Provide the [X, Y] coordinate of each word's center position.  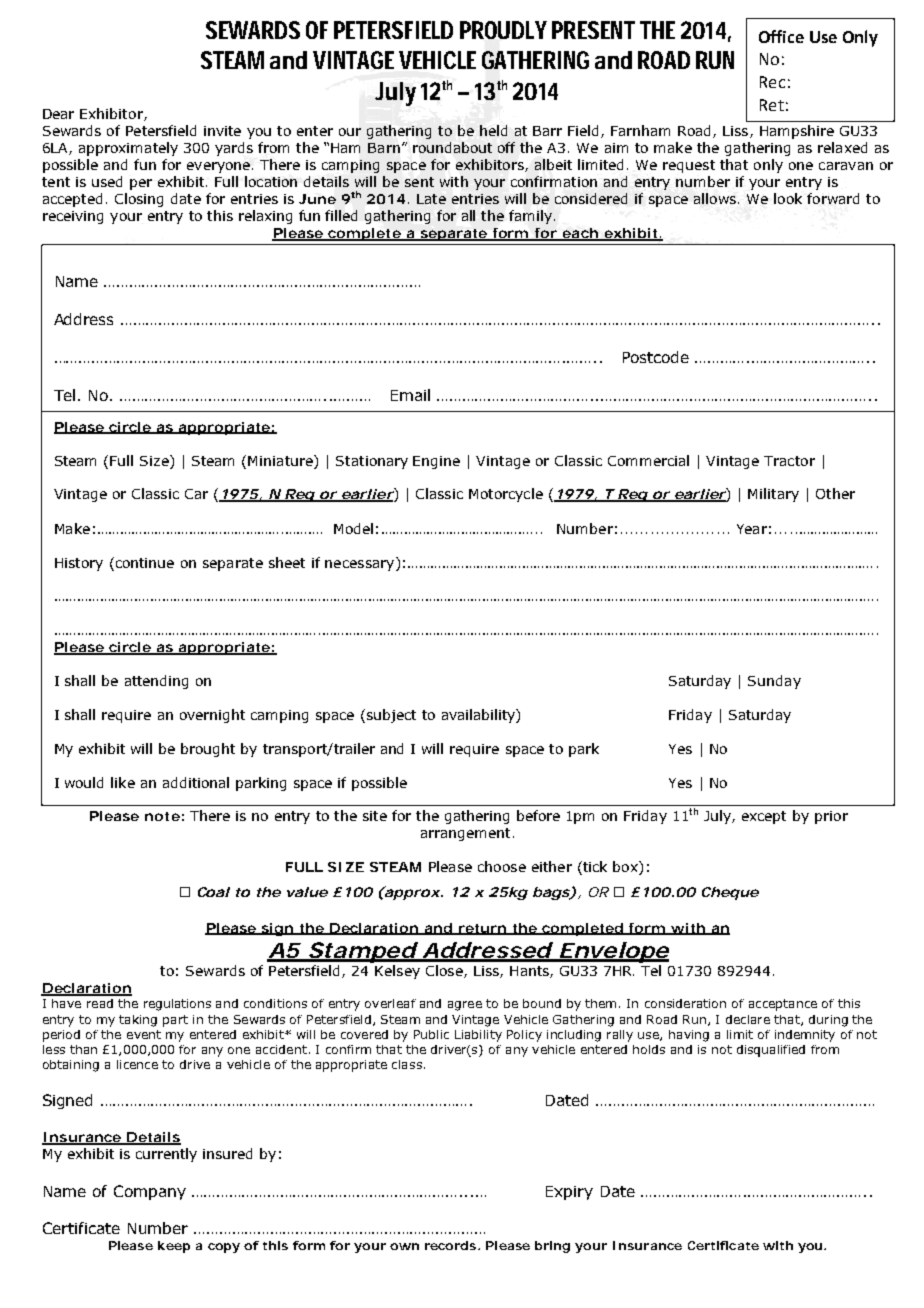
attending [156, 682]
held [493, 130]
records [452, 1245]
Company [150, 1192]
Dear [58, 114]
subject [390, 716]
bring [552, 1247]
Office [781, 36]
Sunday [774, 682]
